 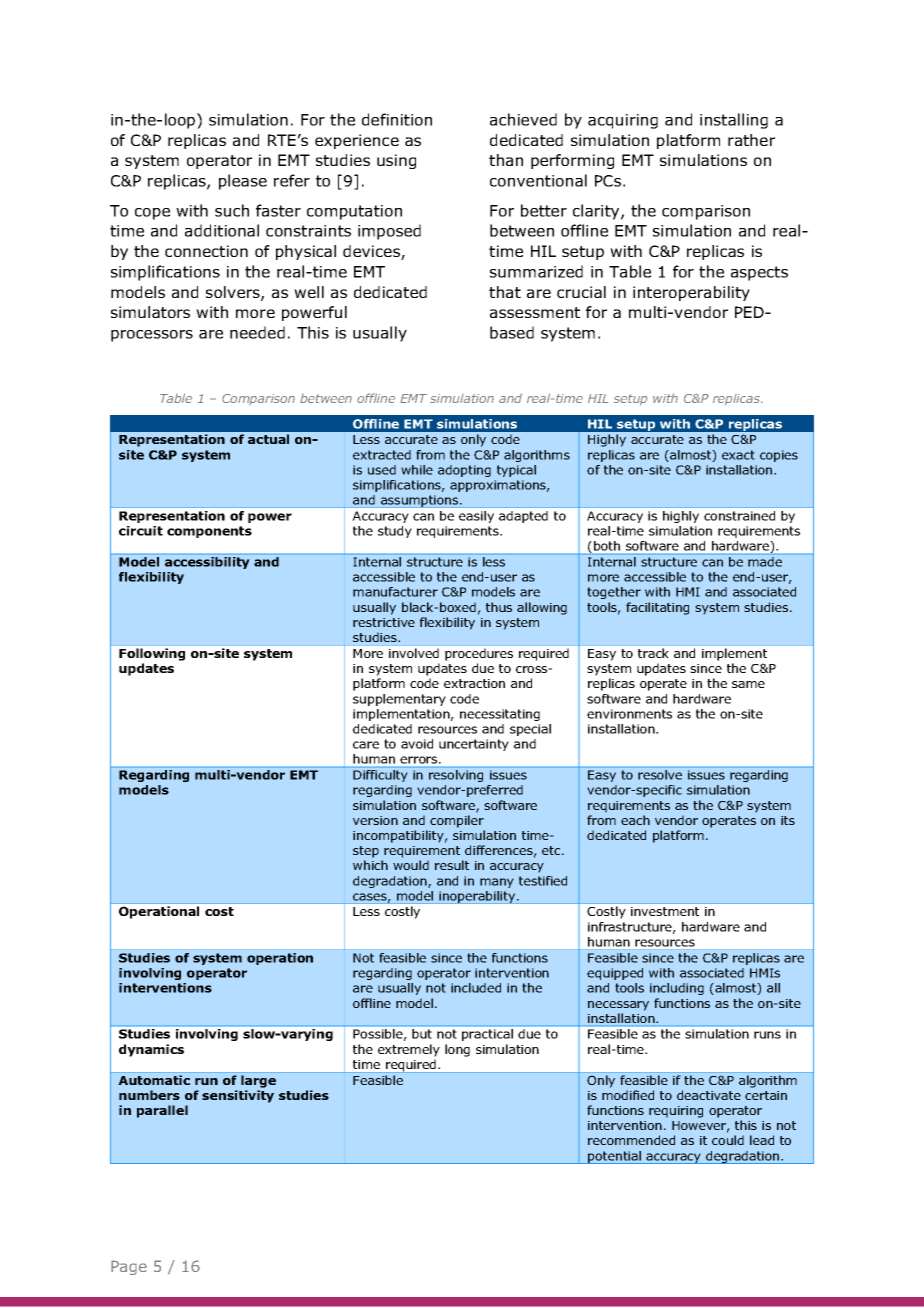 I want to click on same, so click(x=748, y=684).
